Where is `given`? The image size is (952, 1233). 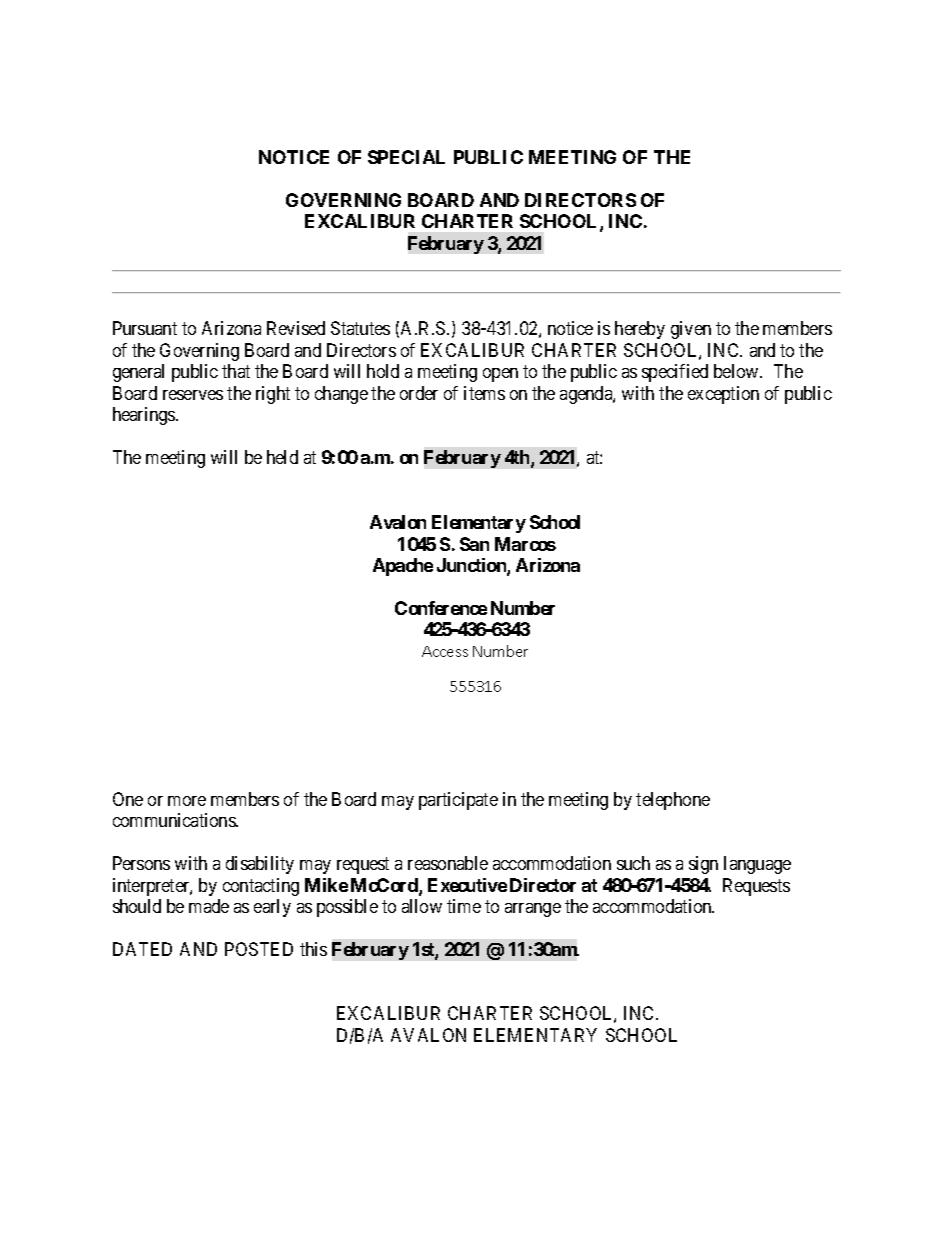 given is located at coordinates (691, 330).
